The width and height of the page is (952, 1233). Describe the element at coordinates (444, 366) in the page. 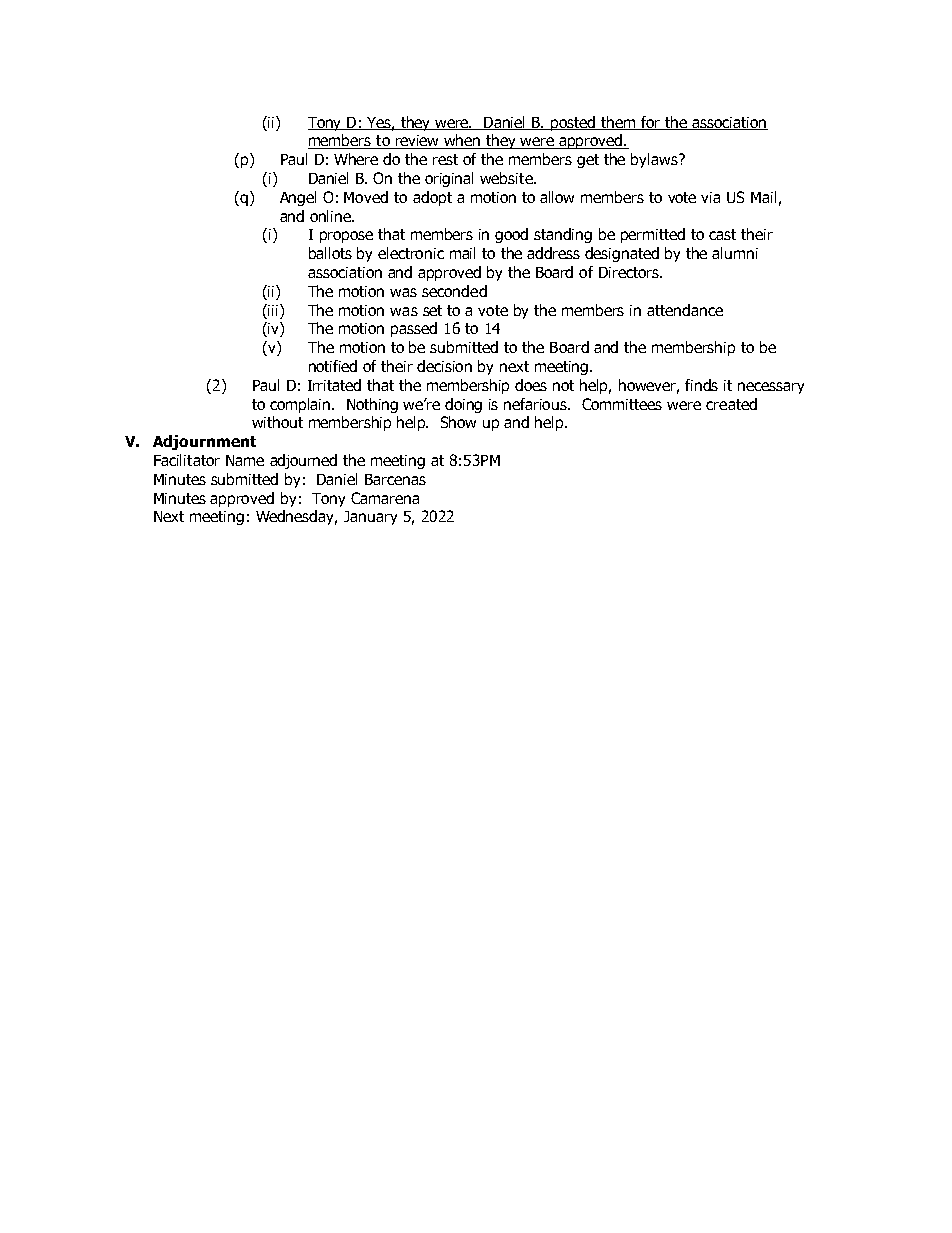

I see `decision` at that location.
